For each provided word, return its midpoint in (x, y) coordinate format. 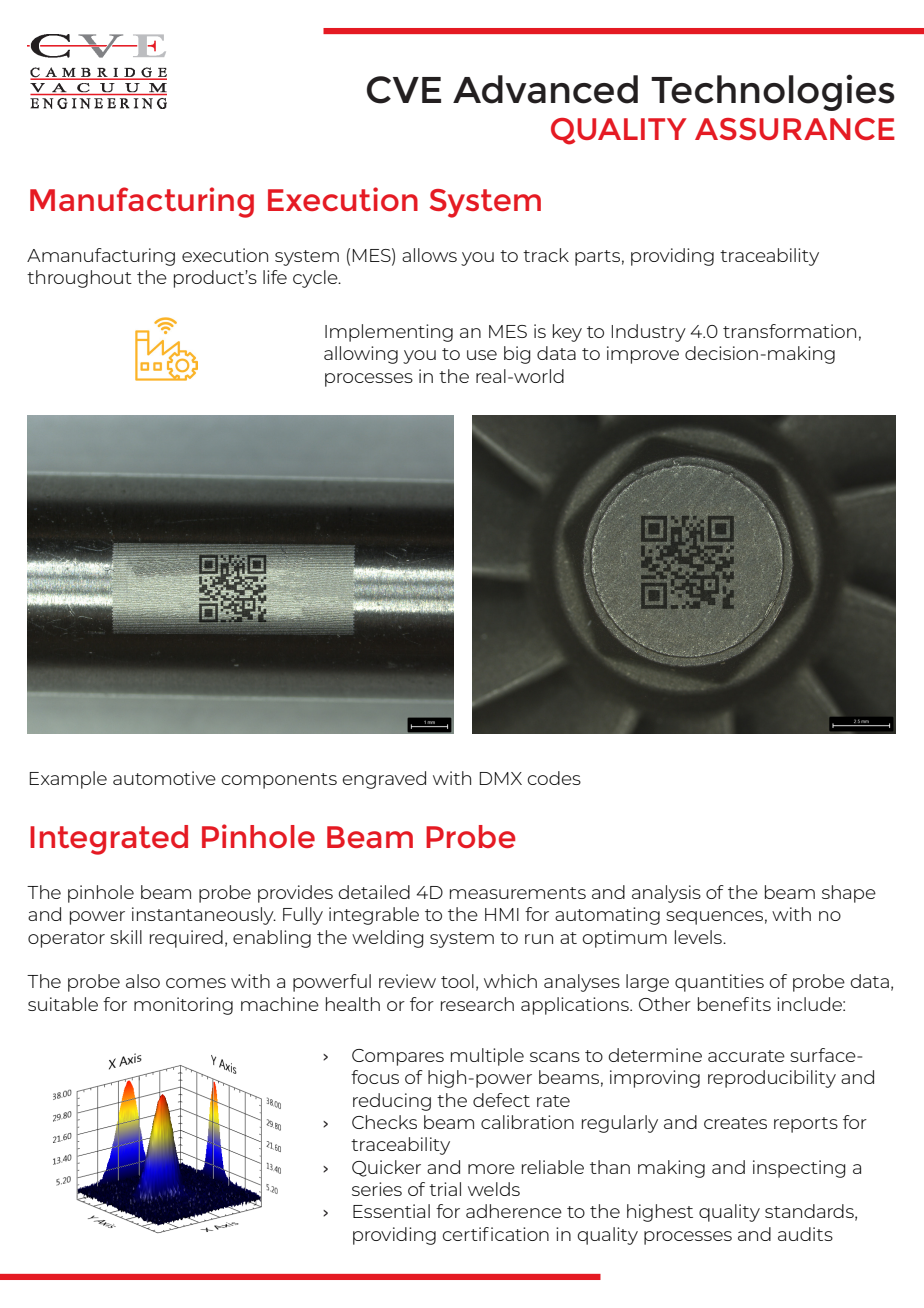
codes (554, 778)
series (377, 1189)
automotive (164, 778)
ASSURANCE (795, 129)
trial (445, 1189)
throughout (79, 279)
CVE (404, 90)
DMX (501, 778)
